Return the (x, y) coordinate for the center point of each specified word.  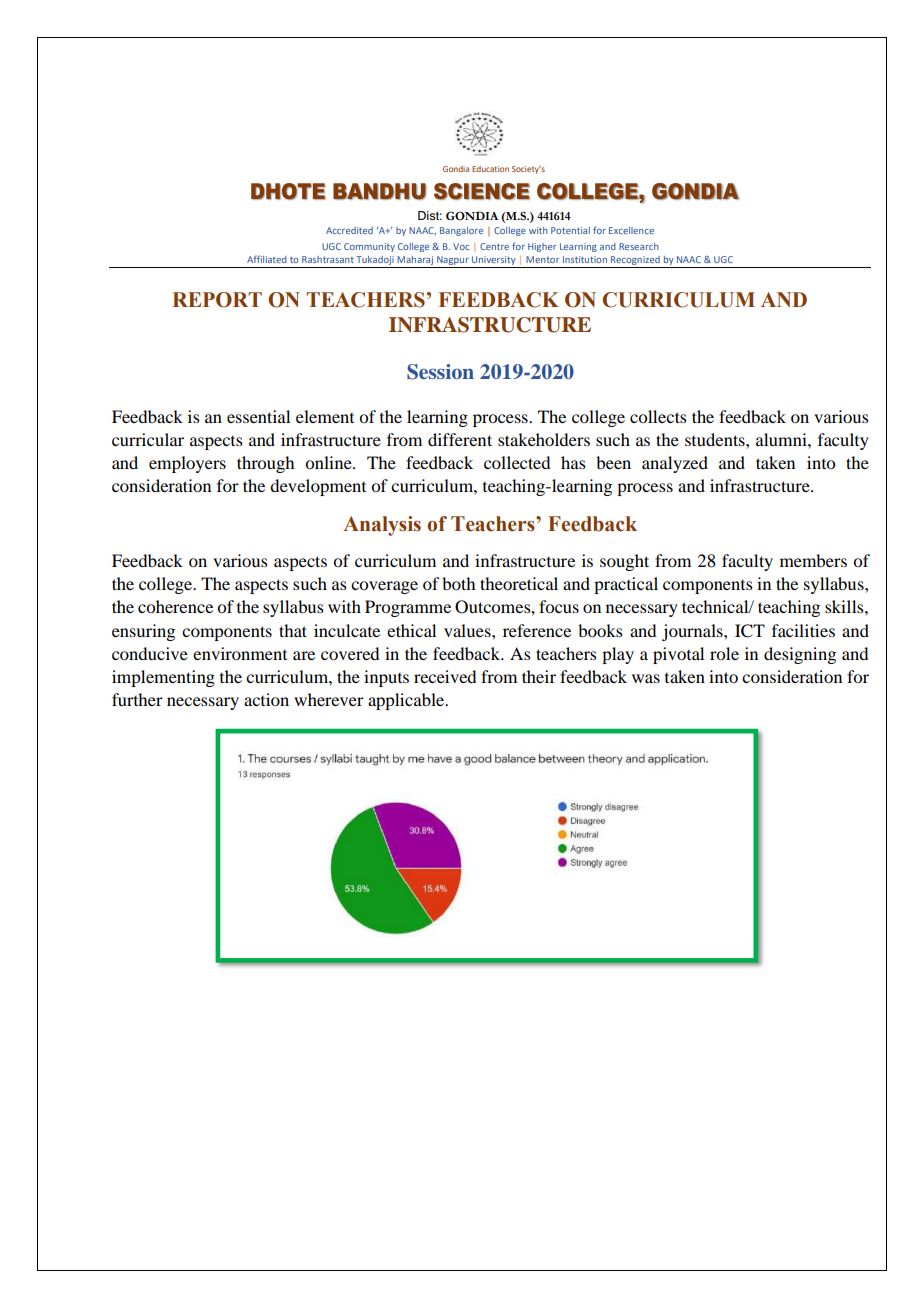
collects (658, 416)
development (318, 487)
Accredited (349, 230)
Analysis (382, 526)
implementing (163, 678)
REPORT (217, 300)
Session (440, 372)
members (813, 560)
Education (490, 169)
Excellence (631, 230)
